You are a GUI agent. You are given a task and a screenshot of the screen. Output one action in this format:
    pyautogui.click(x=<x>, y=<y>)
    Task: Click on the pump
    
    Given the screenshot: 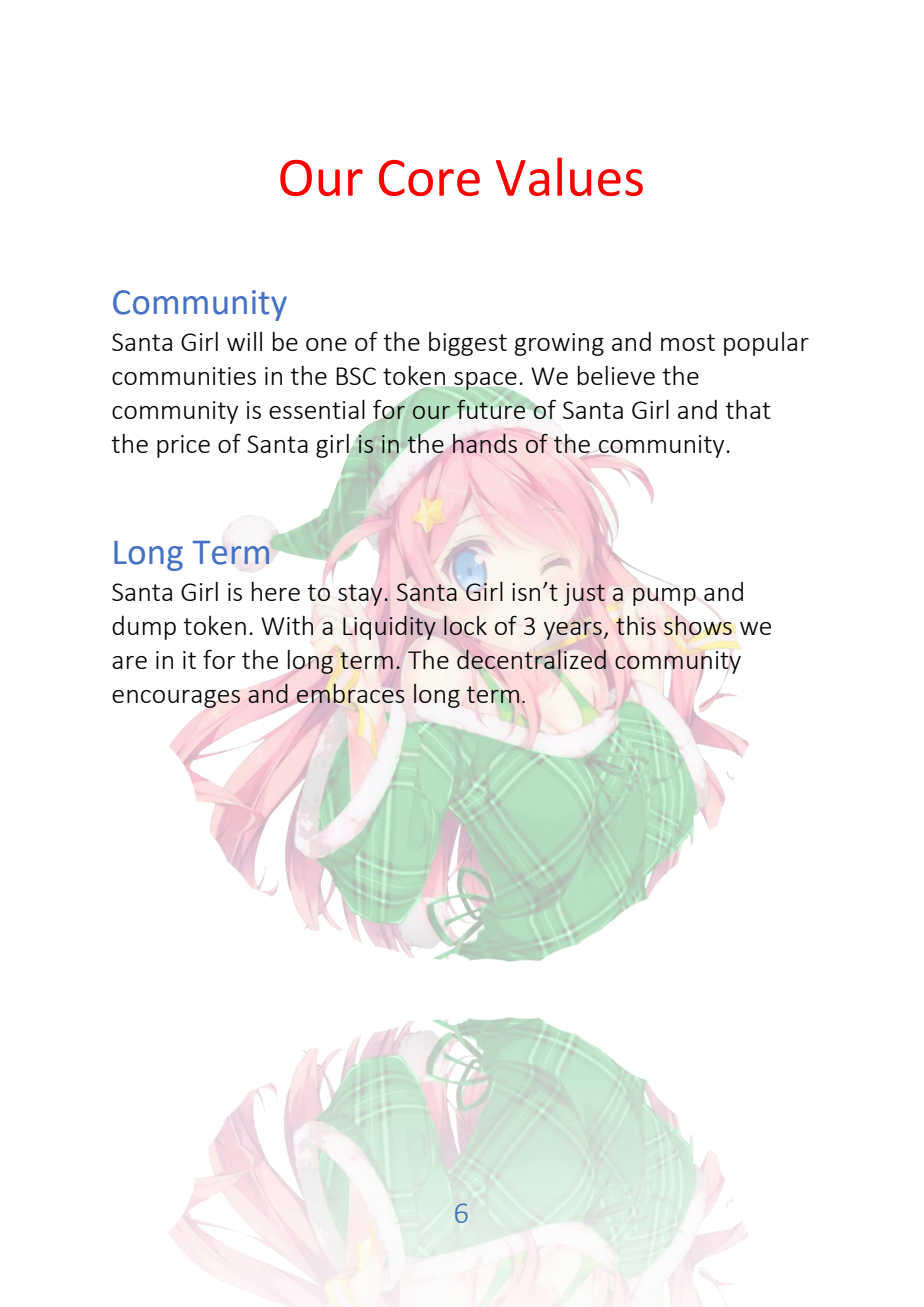 What is the action you would take?
    pyautogui.click(x=664, y=597)
